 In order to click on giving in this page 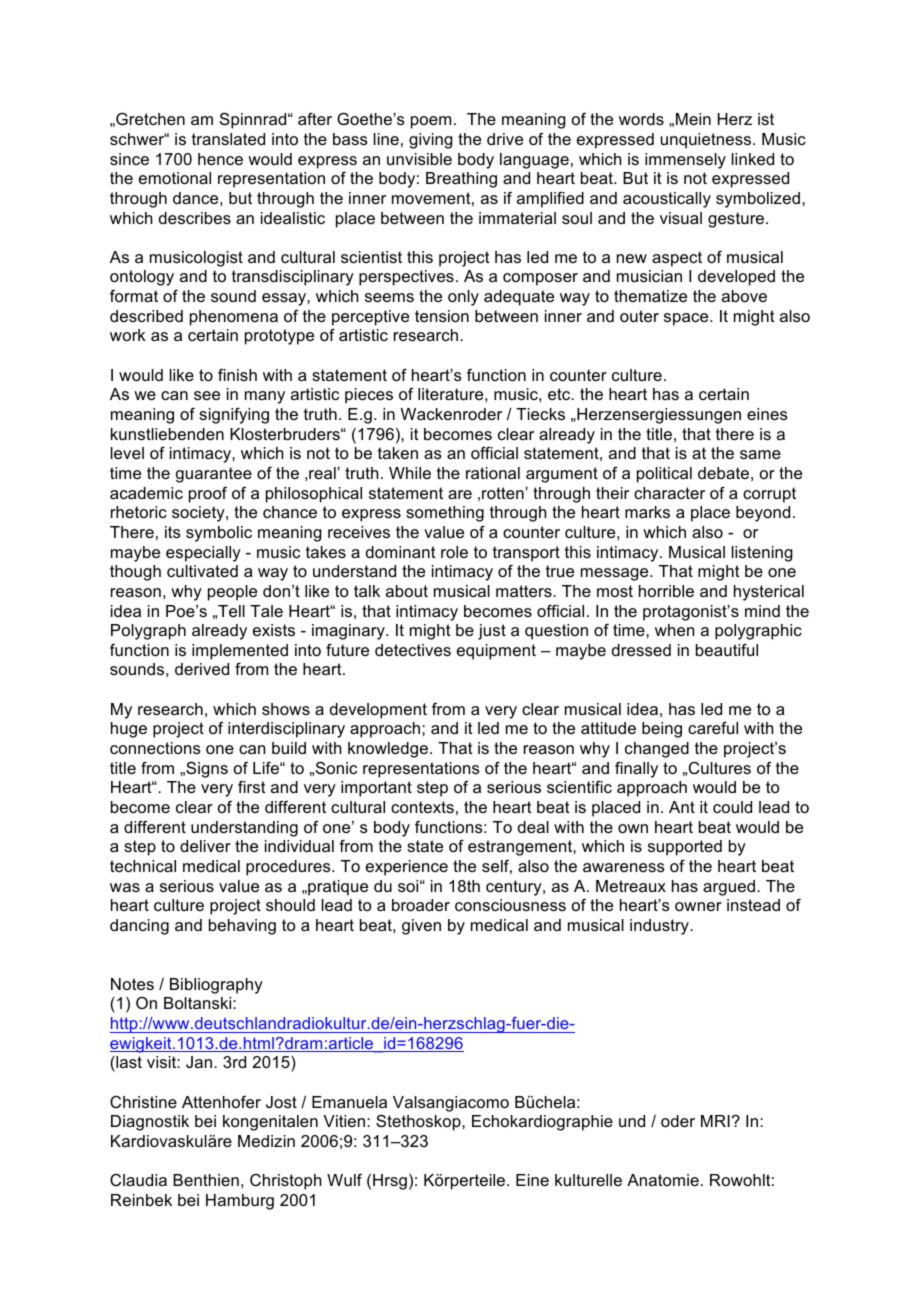, I will do `click(431, 141)`.
